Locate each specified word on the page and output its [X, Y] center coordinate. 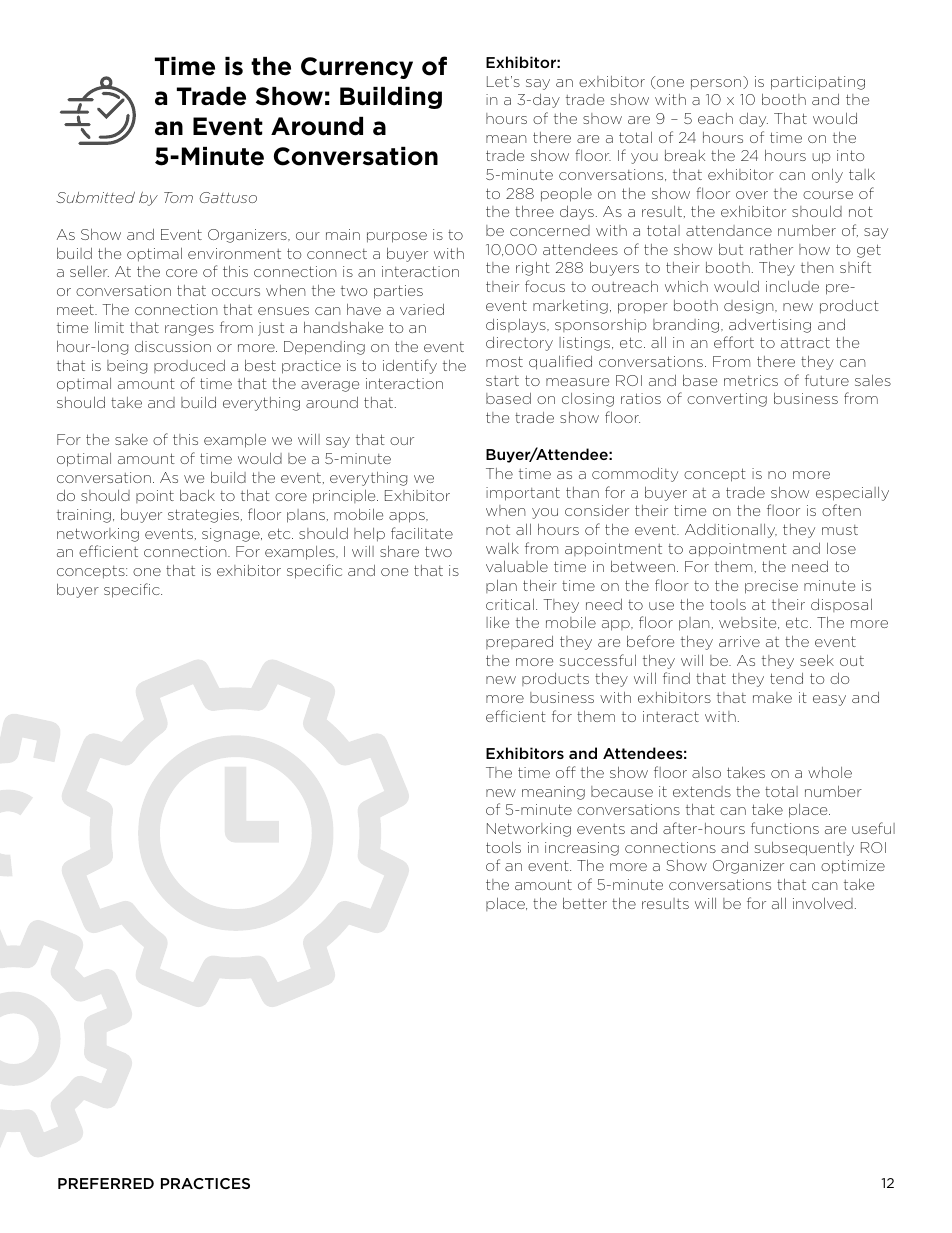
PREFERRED [106, 1183]
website [749, 623]
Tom [178, 197]
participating [818, 83]
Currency [357, 68]
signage [232, 535]
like [497, 622]
